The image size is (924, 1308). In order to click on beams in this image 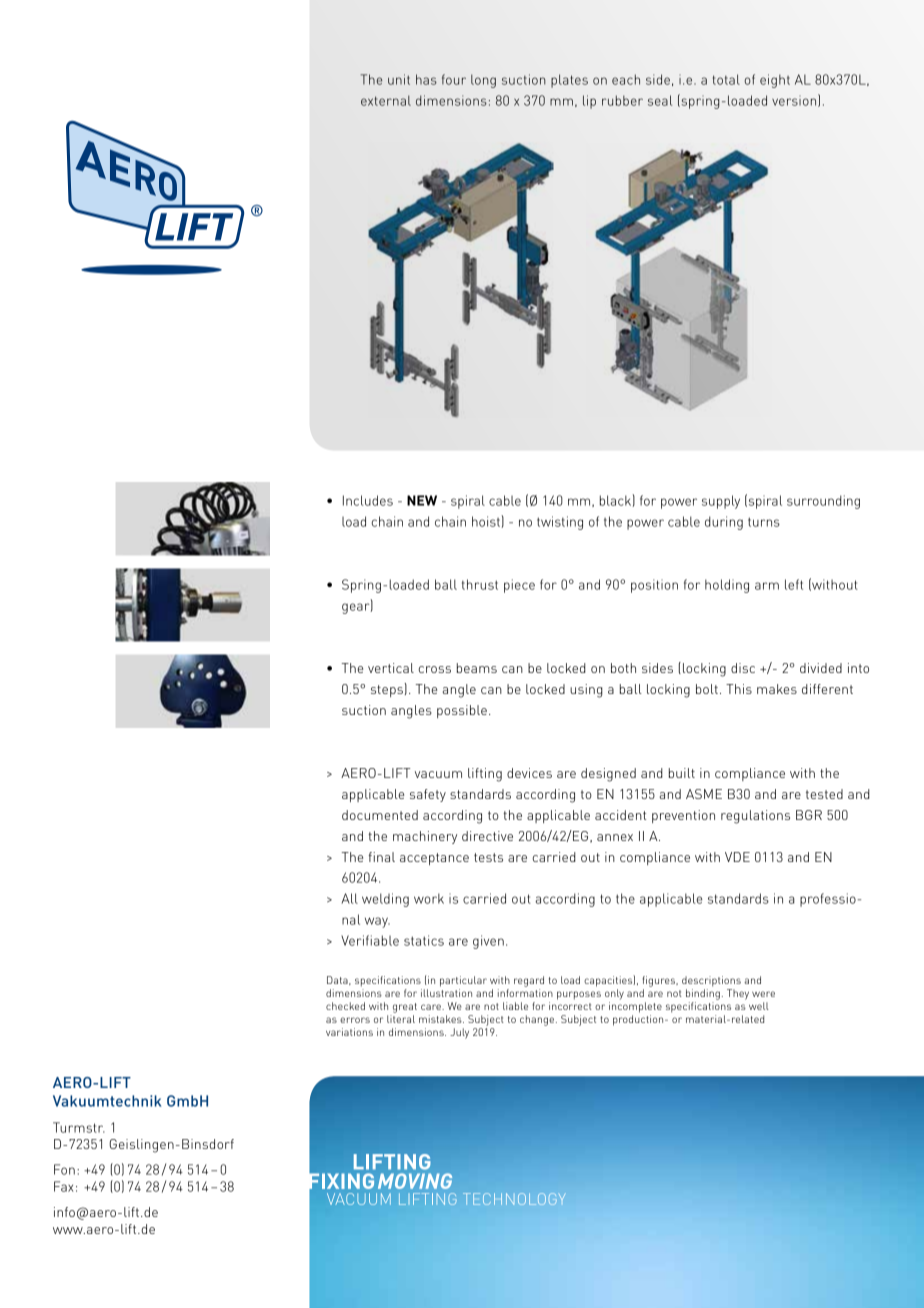, I will do `click(477, 668)`.
